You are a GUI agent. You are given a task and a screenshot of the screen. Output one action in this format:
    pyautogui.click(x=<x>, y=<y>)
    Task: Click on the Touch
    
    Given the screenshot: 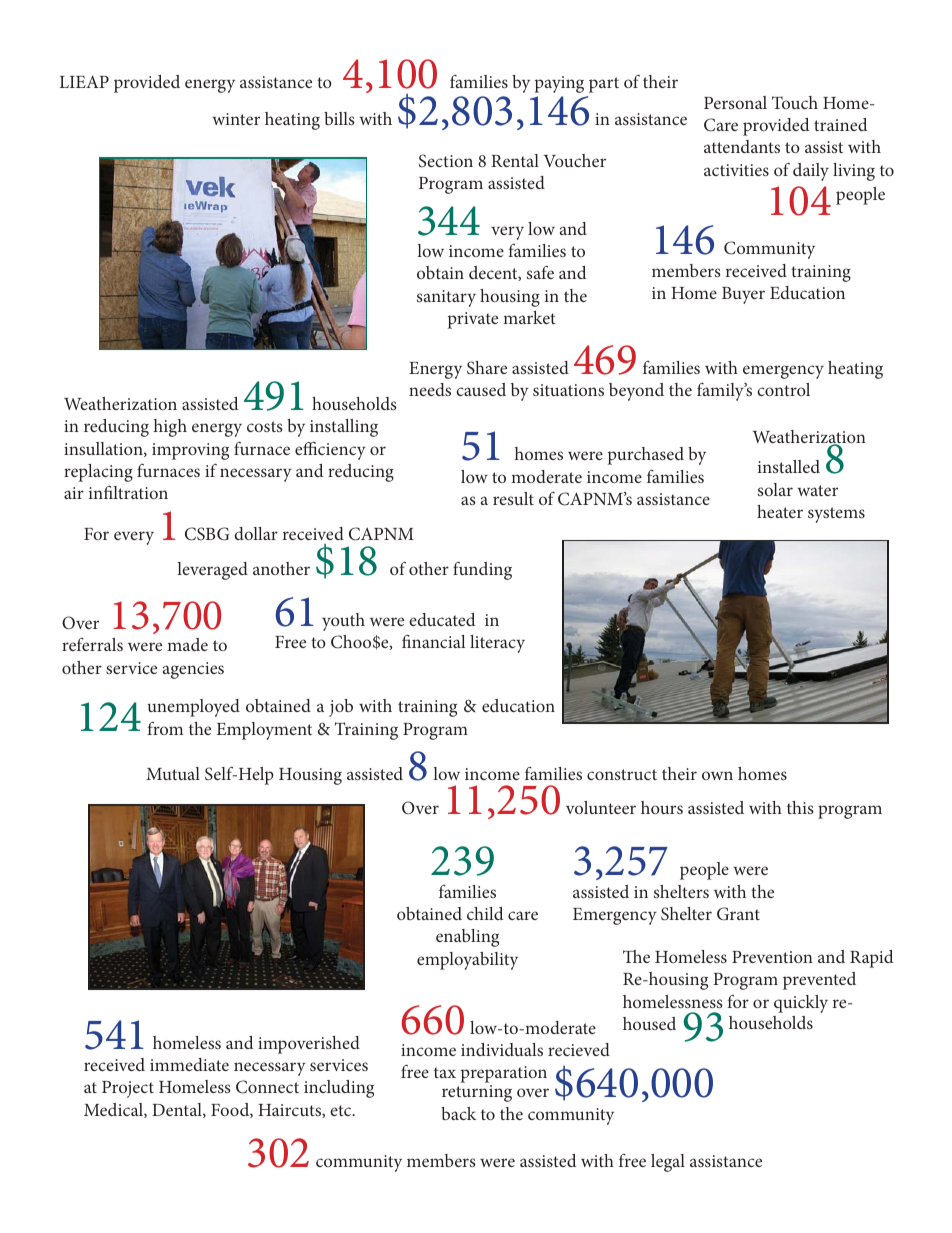 What is the action you would take?
    pyautogui.click(x=795, y=102)
